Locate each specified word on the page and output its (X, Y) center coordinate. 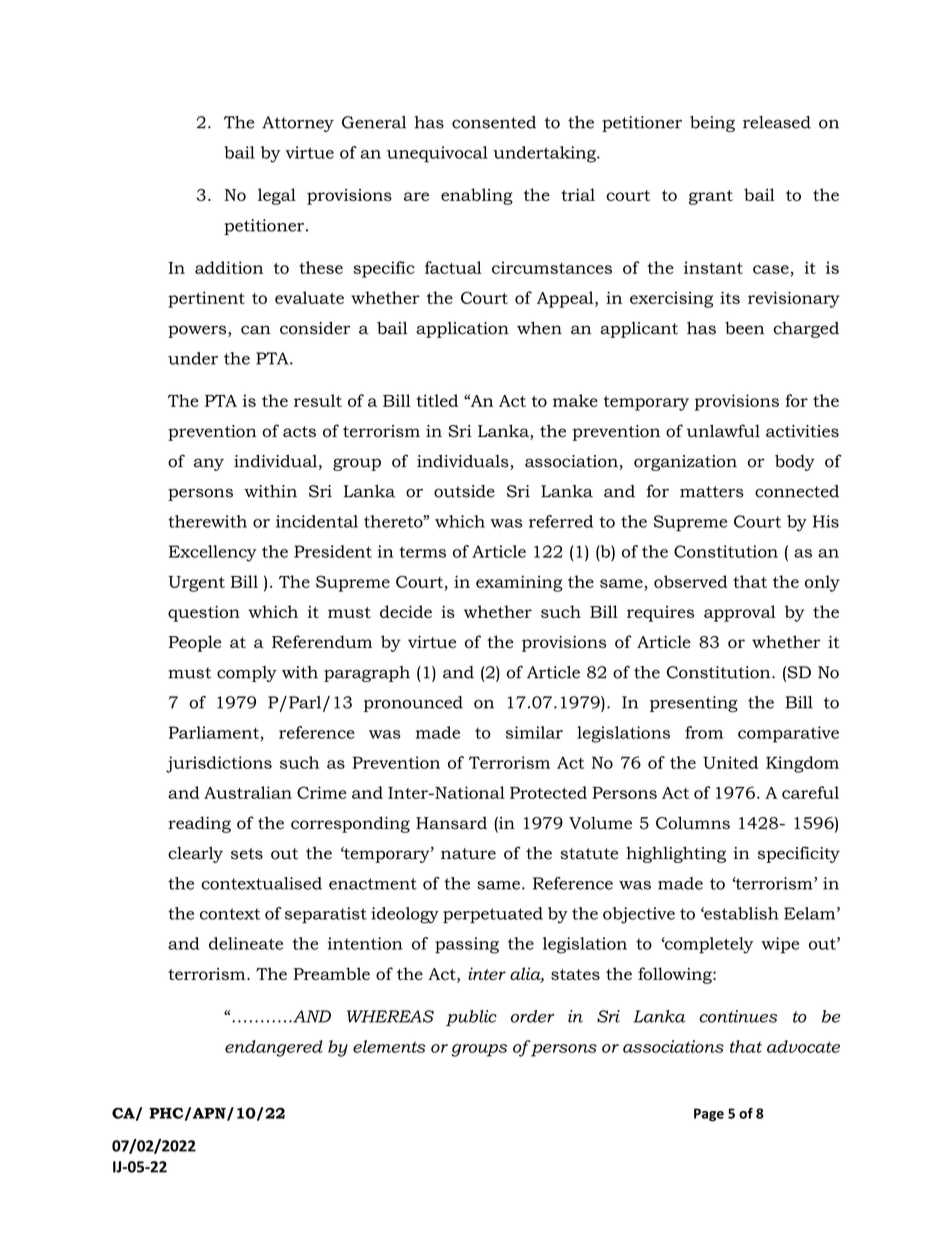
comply (247, 674)
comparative (788, 734)
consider (315, 328)
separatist (326, 915)
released (777, 122)
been (744, 328)
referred (561, 521)
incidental (317, 521)
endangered (274, 1048)
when (539, 328)
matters (712, 492)
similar (534, 732)
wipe (780, 945)
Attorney (298, 124)
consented (494, 122)
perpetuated (493, 915)
